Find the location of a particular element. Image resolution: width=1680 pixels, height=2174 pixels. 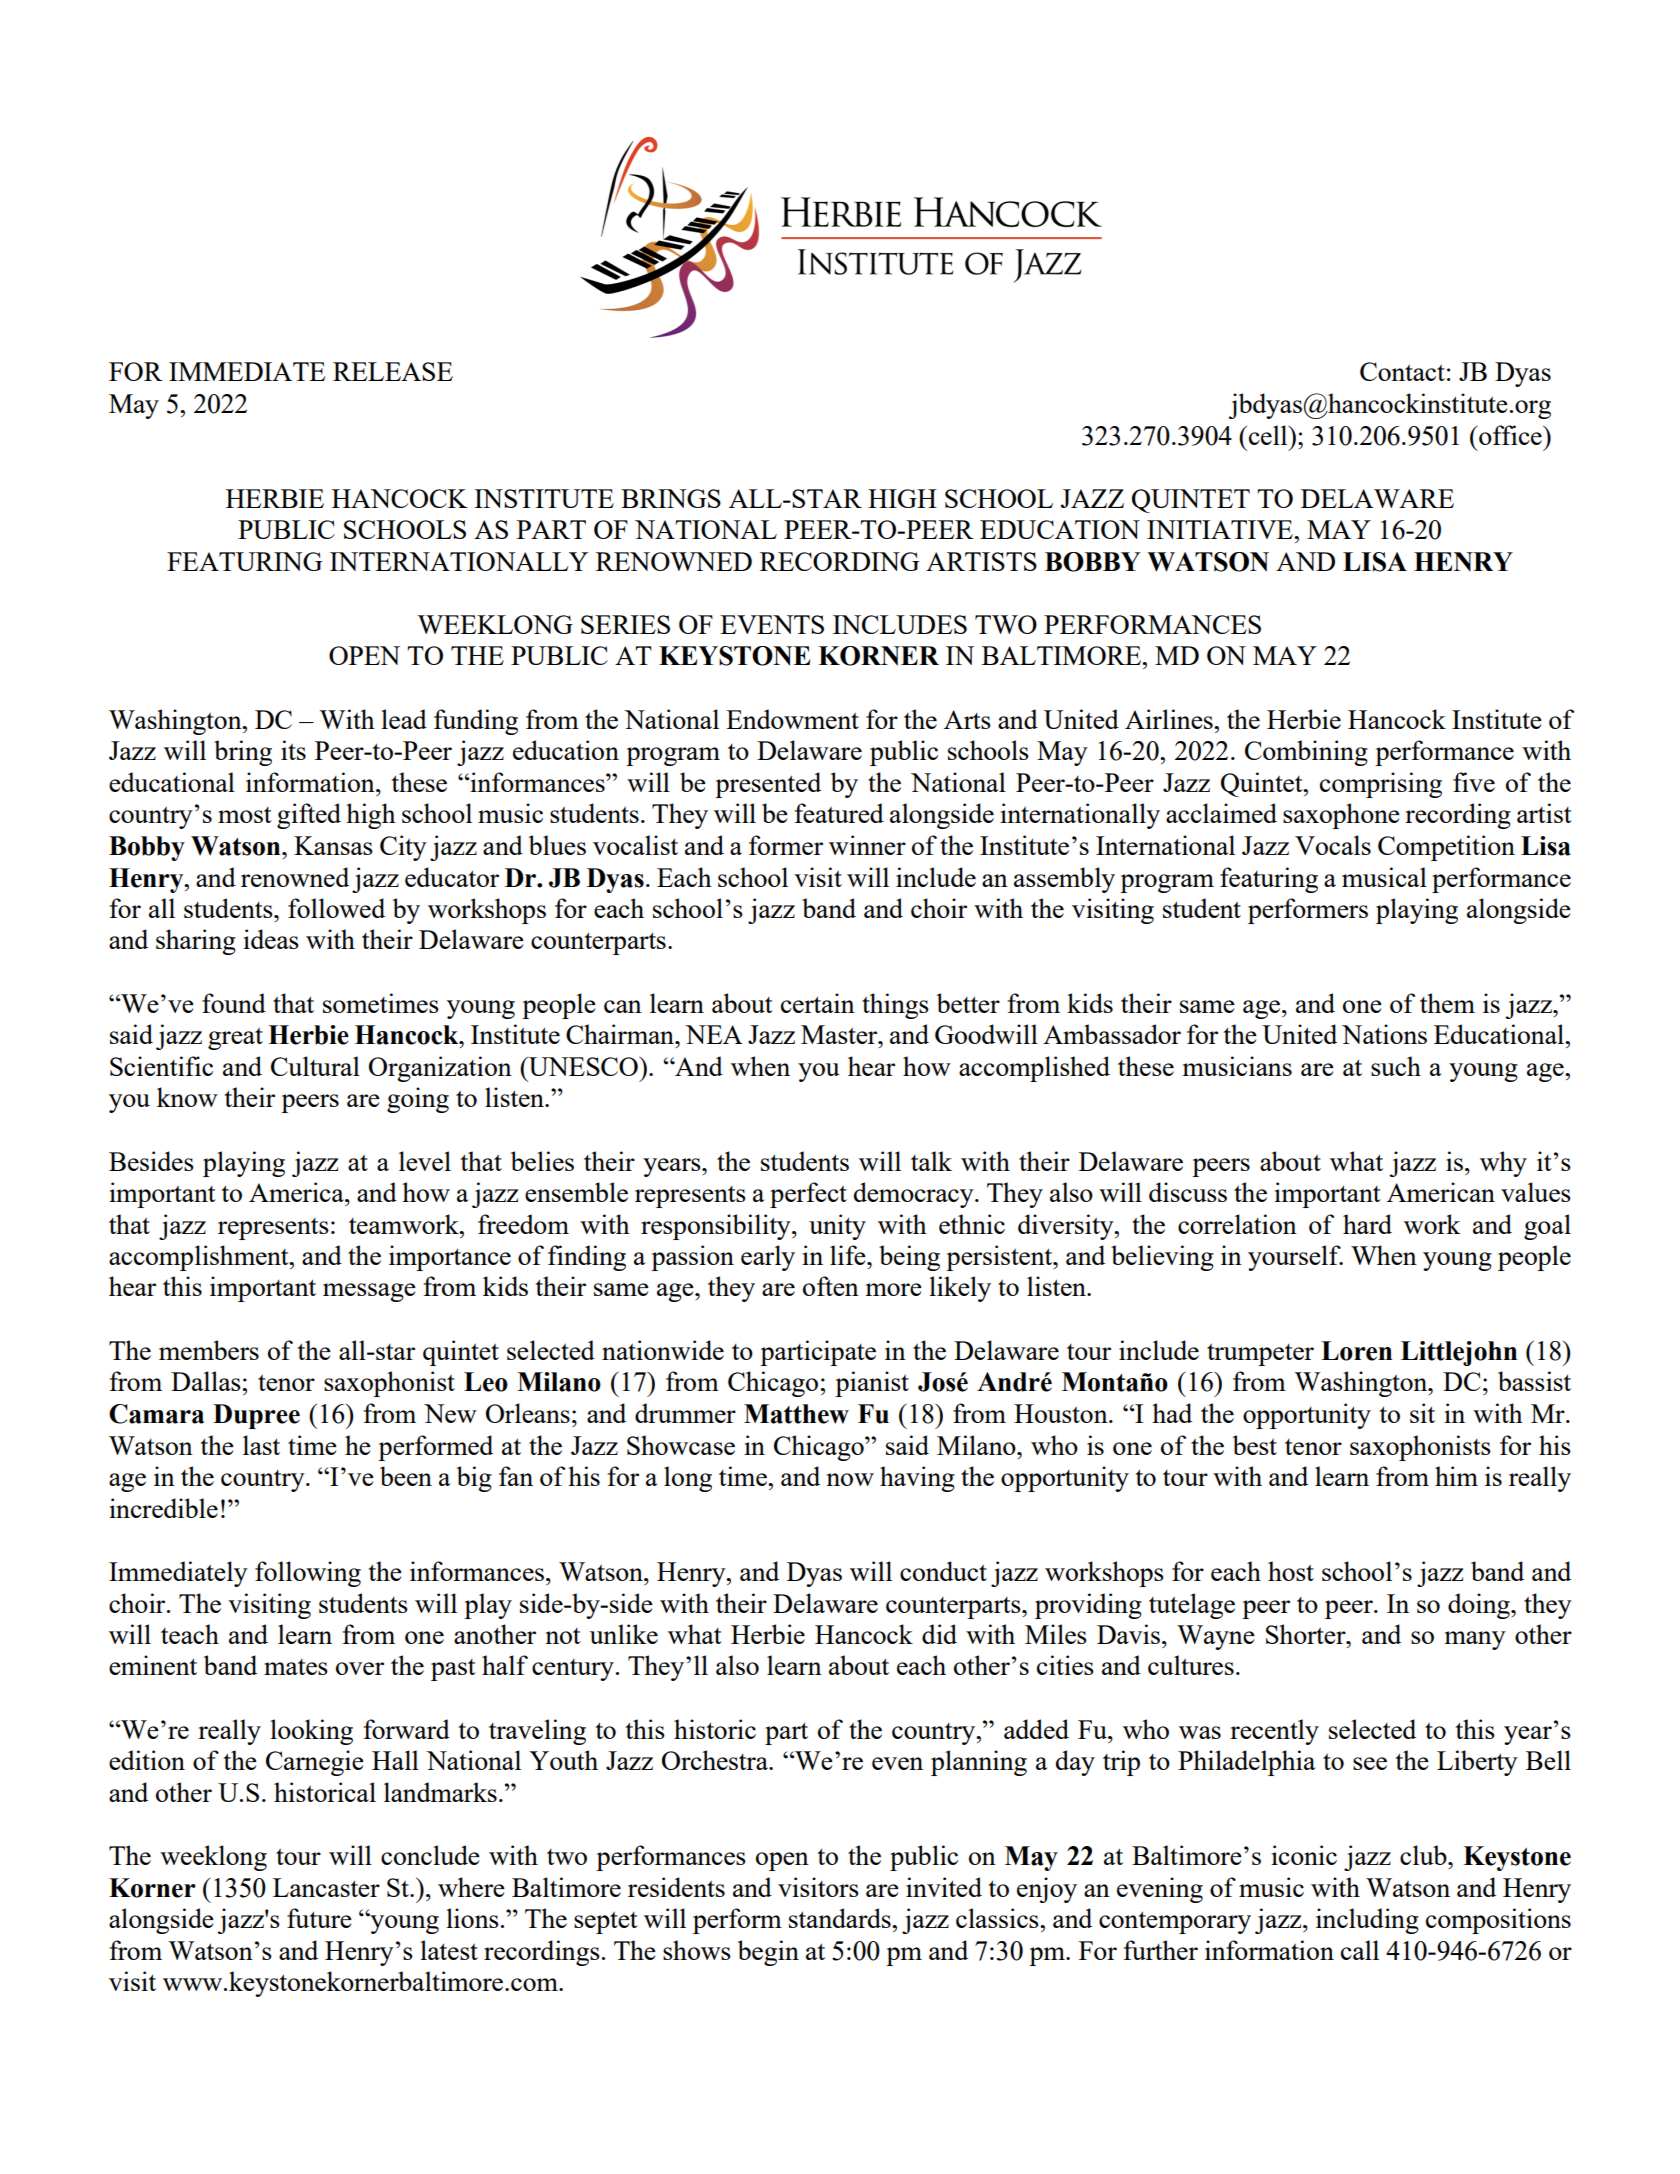

RELEASE is located at coordinates (393, 371).
